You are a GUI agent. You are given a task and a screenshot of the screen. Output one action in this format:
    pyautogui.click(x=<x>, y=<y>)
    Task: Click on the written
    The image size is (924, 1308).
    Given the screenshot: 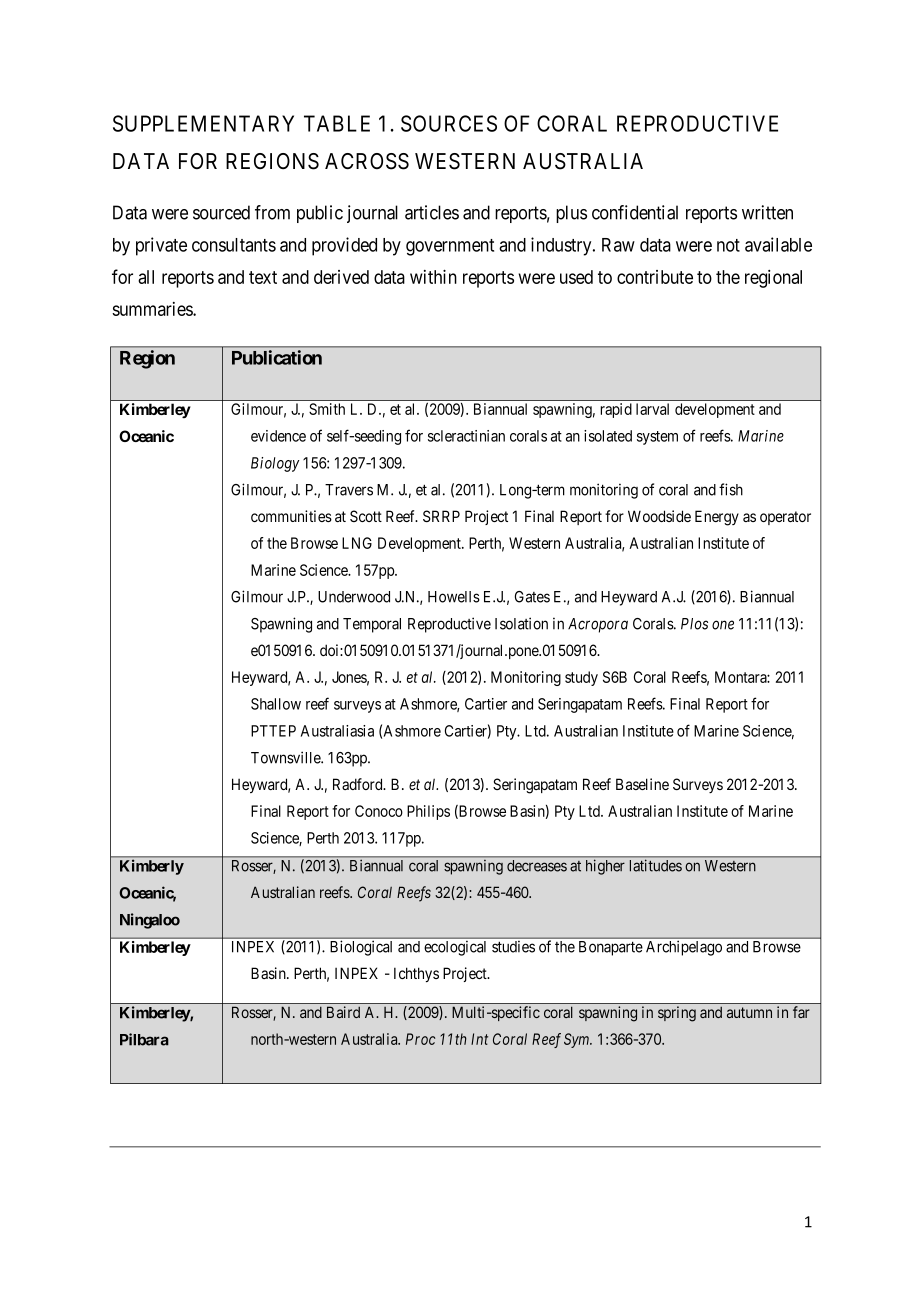 What is the action you would take?
    pyautogui.click(x=767, y=212)
